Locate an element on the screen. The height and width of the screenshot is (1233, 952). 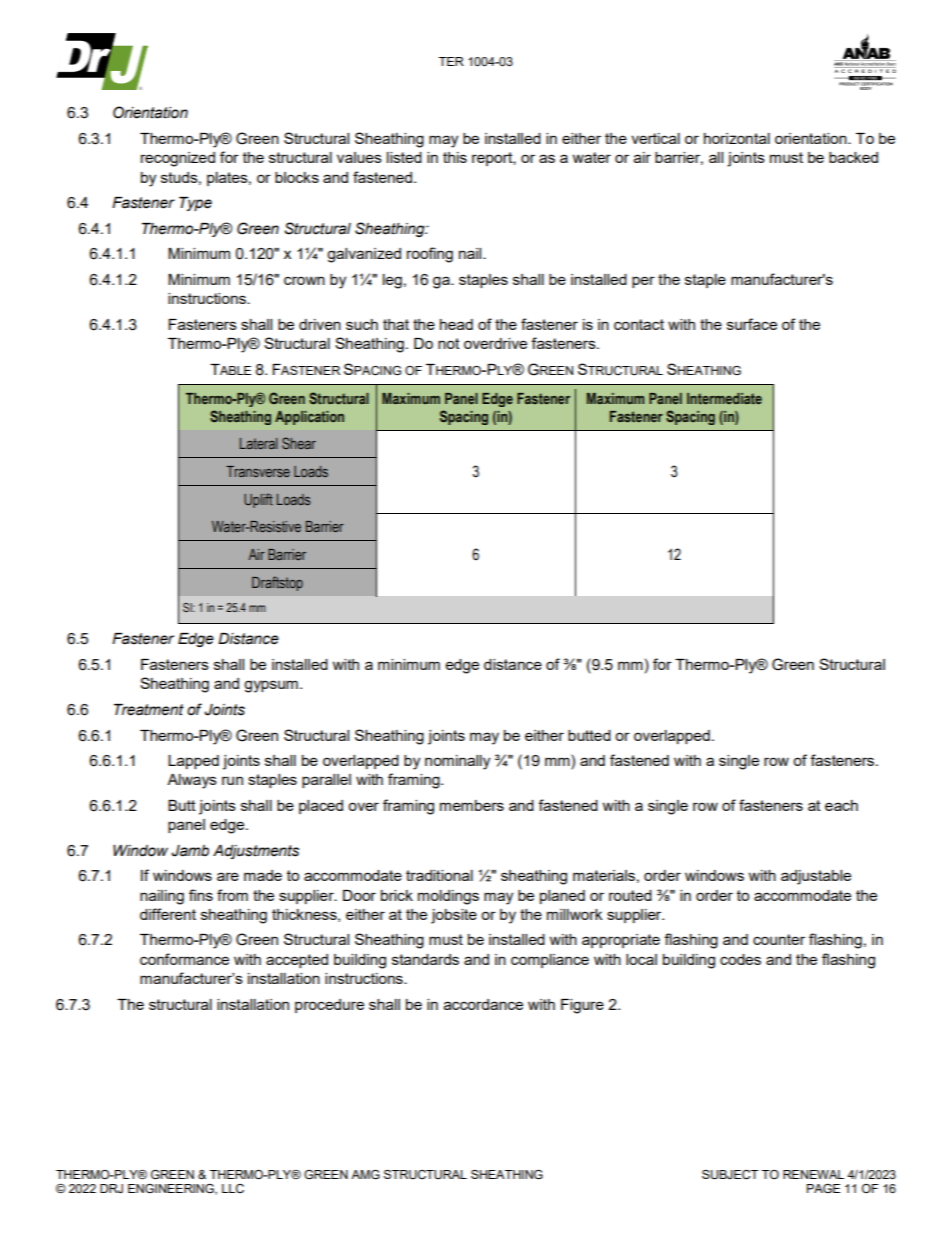
this is located at coordinates (455, 157).
